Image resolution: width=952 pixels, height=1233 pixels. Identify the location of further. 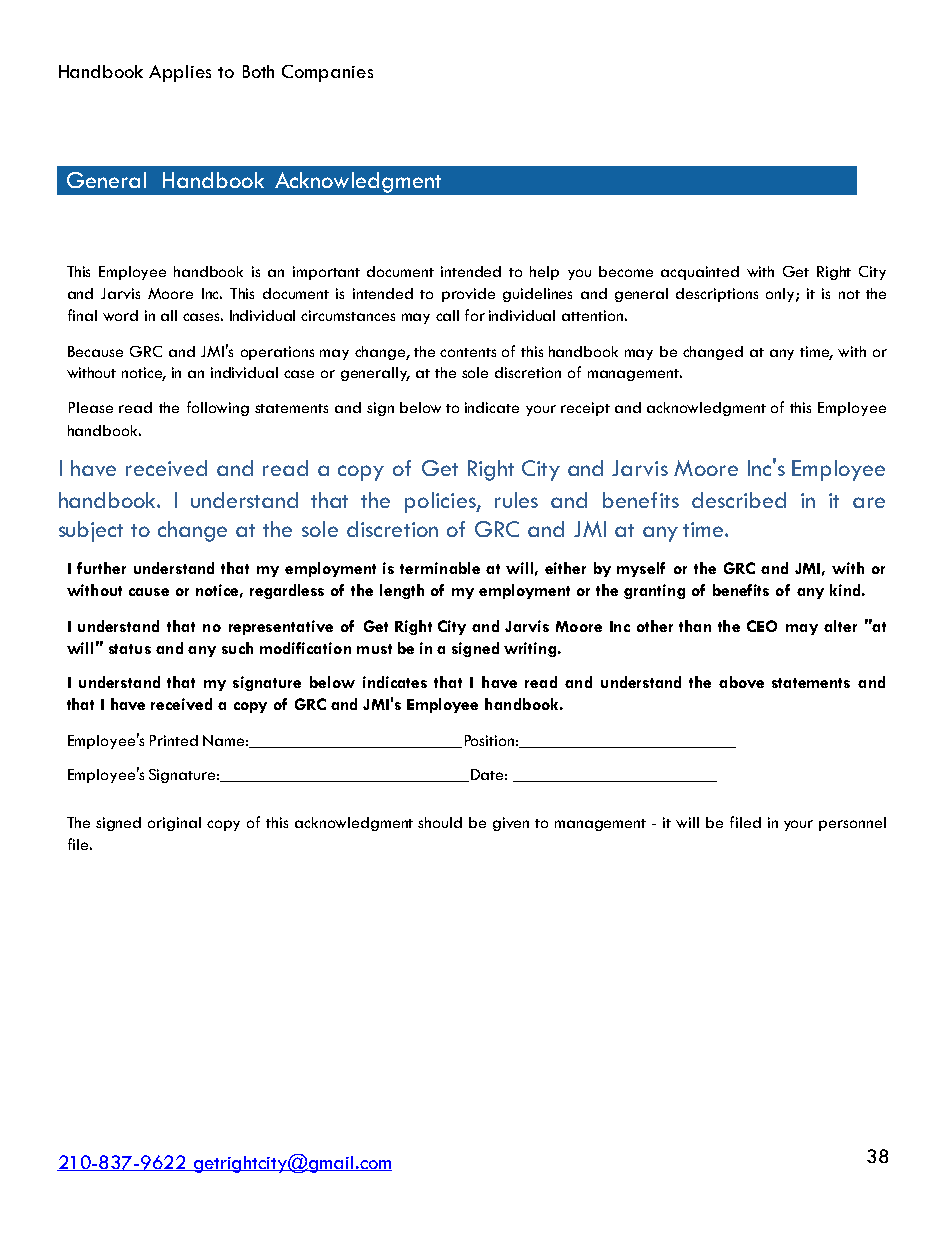
(101, 568).
